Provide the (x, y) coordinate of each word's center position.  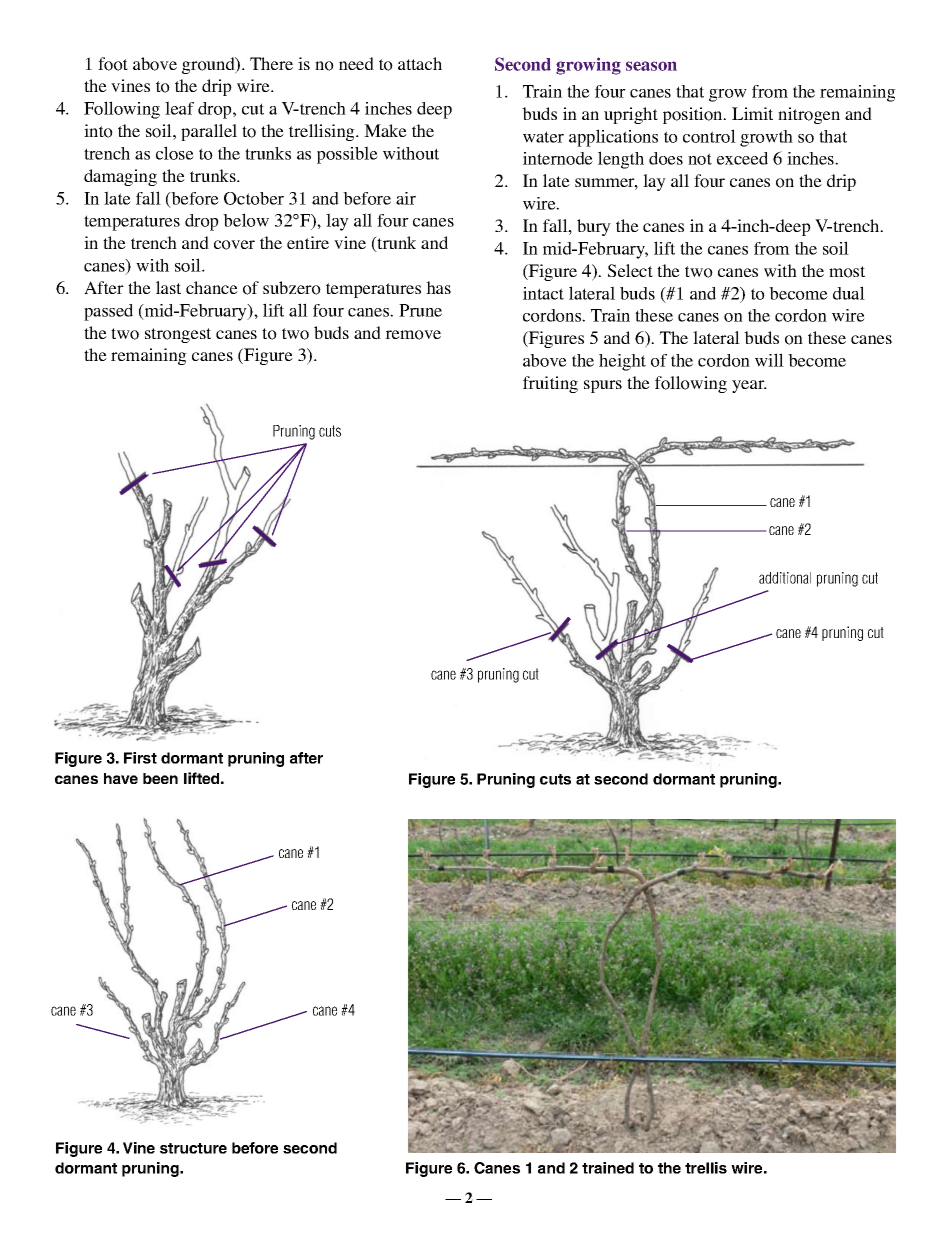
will (769, 360)
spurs (603, 386)
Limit (752, 113)
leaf (179, 108)
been (160, 778)
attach (420, 63)
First (140, 758)
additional (785, 578)
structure (193, 1148)
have (121, 778)
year (749, 386)
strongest (178, 335)
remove (413, 335)
